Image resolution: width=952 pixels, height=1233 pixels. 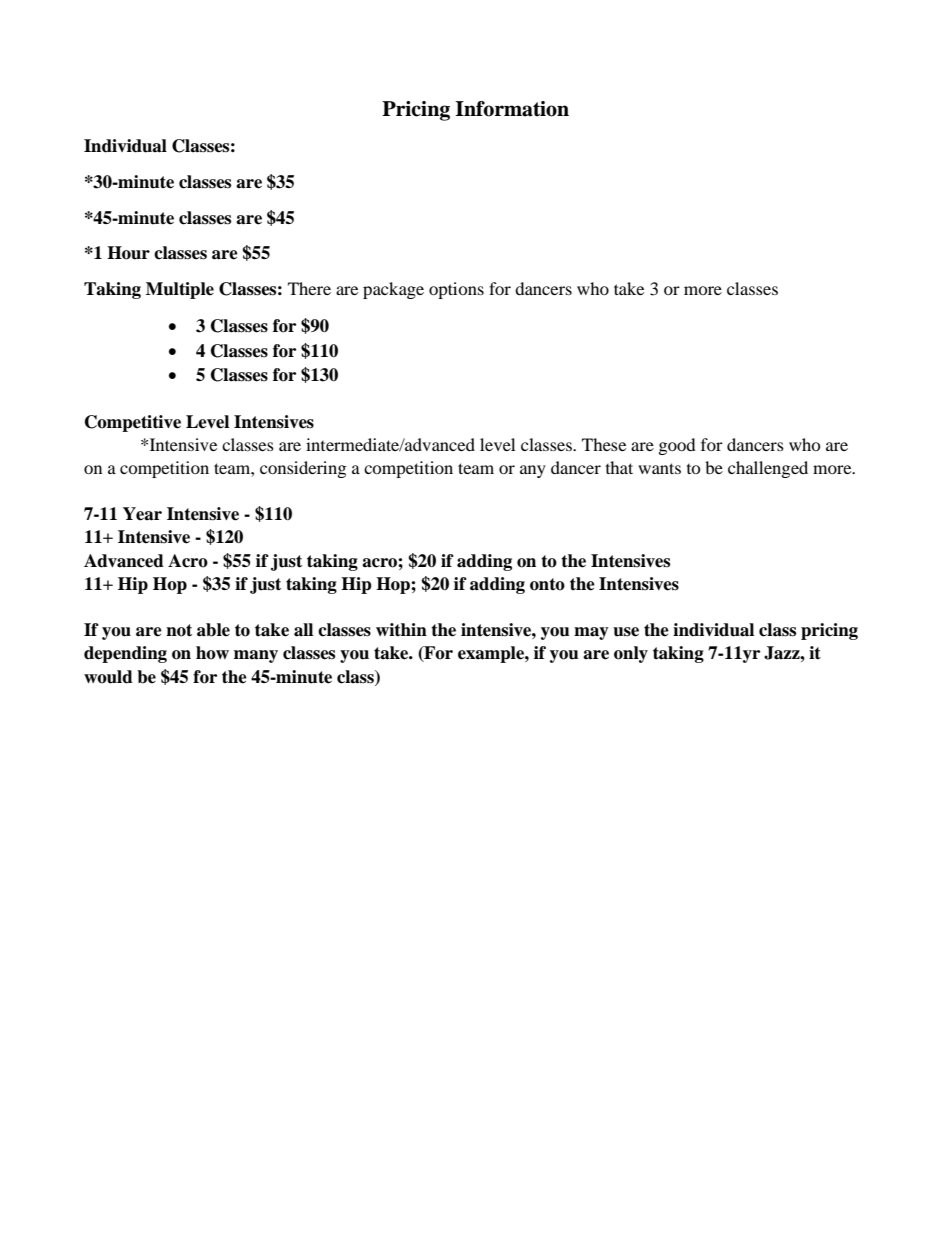 I want to click on Information, so click(x=512, y=109).
